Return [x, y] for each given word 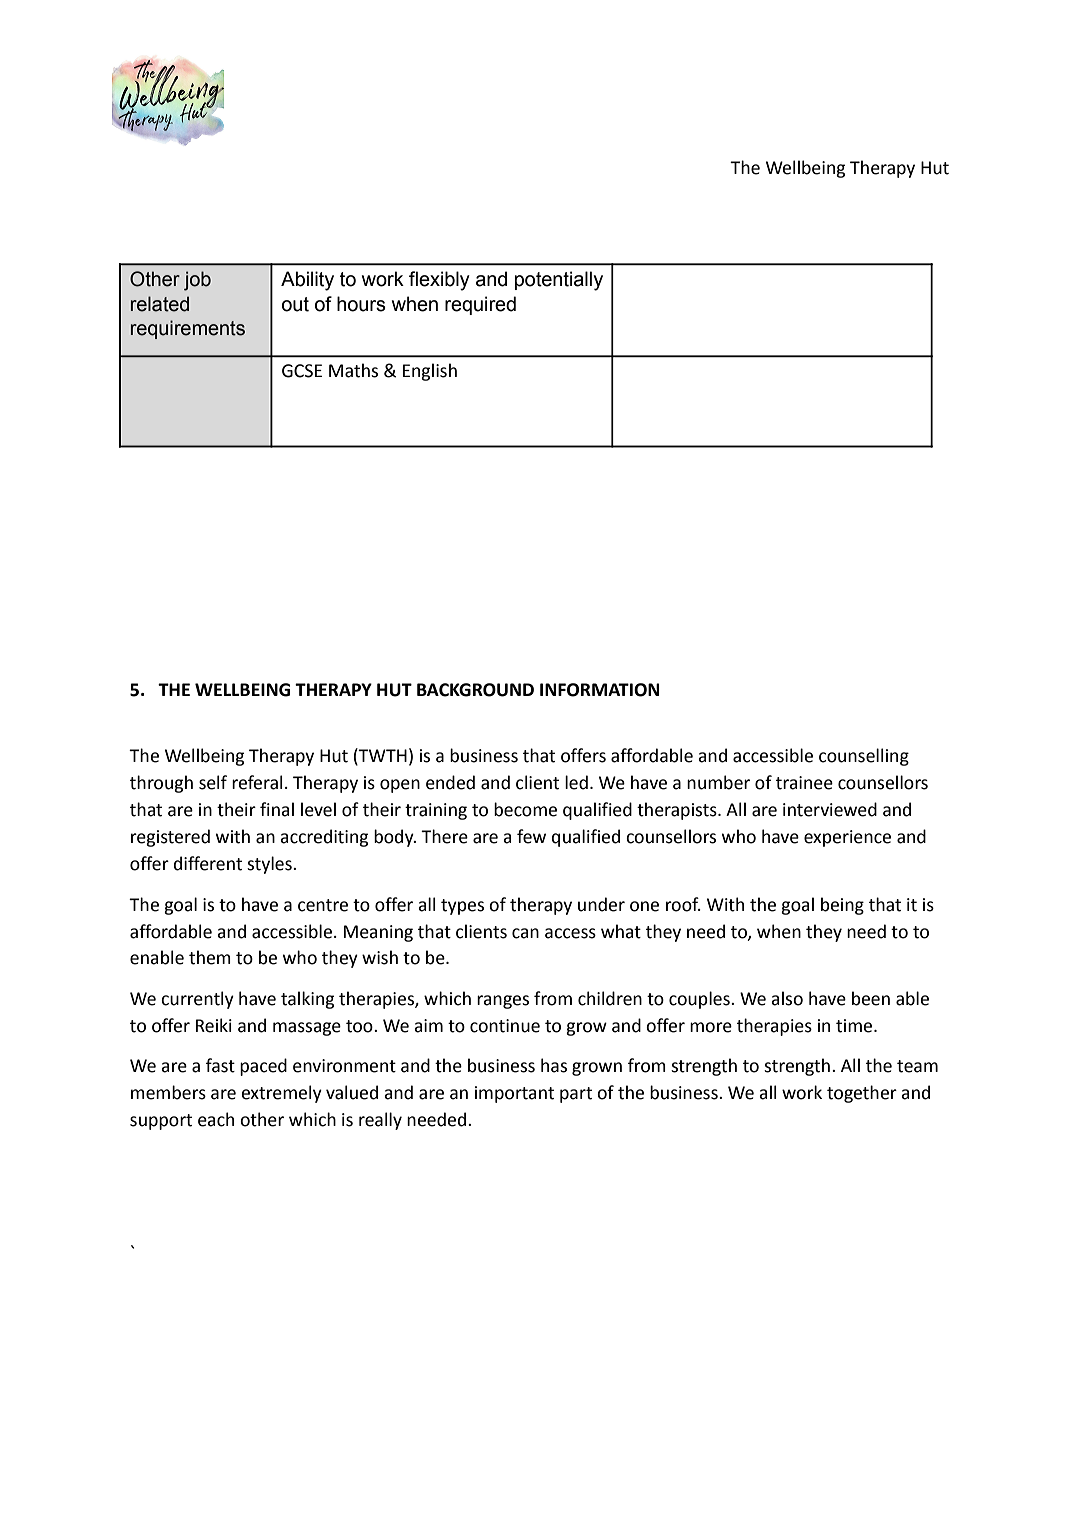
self [213, 782]
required [480, 305]
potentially [559, 281]
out [295, 304]
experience [847, 838]
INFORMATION [599, 690]
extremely [281, 1094]
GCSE [302, 371]
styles [270, 865]
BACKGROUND [475, 690]
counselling [864, 757]
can [525, 933]
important [514, 1094]
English [430, 372]
